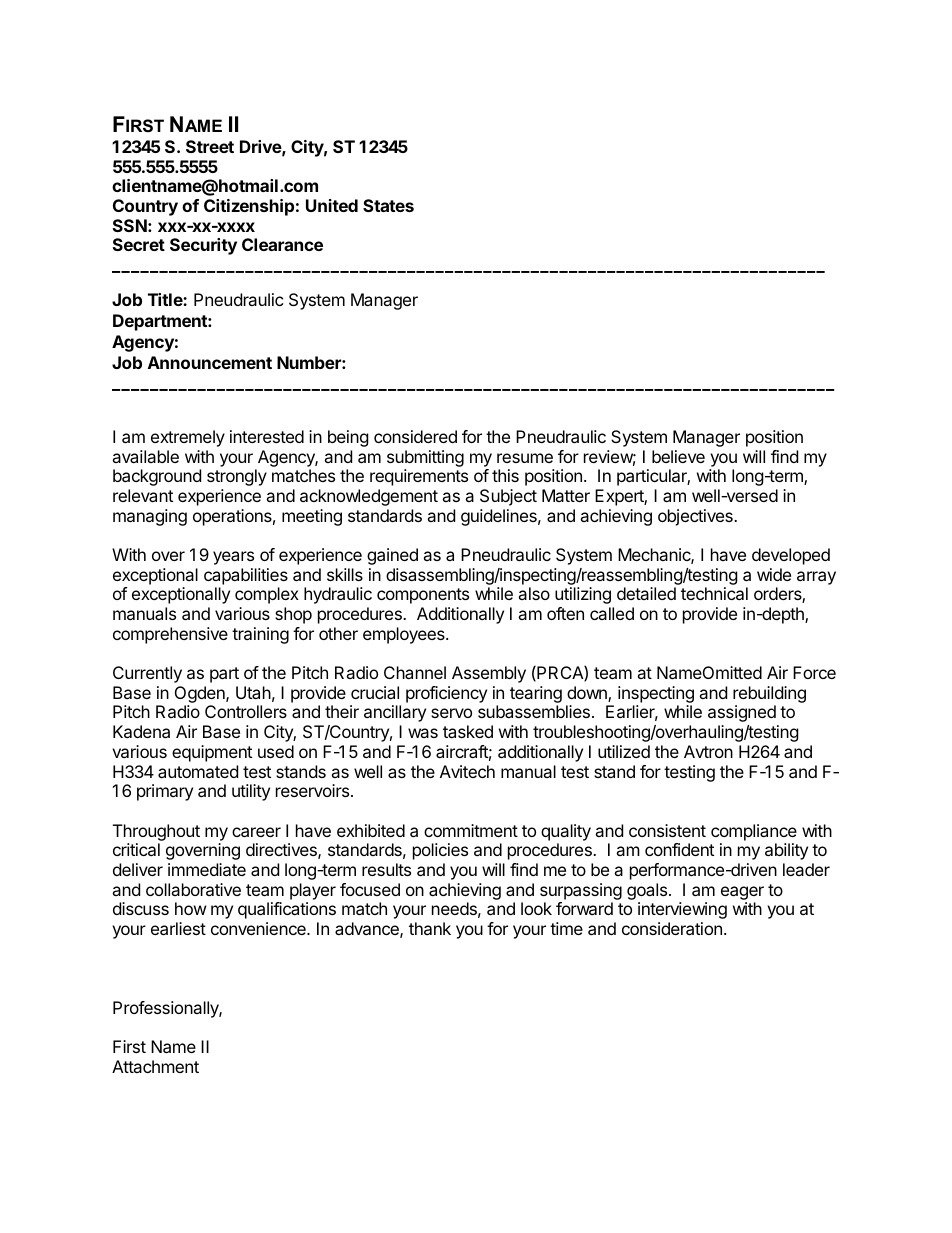 The width and height of the page is (952, 1233). I want to click on Announcement, so click(210, 362).
